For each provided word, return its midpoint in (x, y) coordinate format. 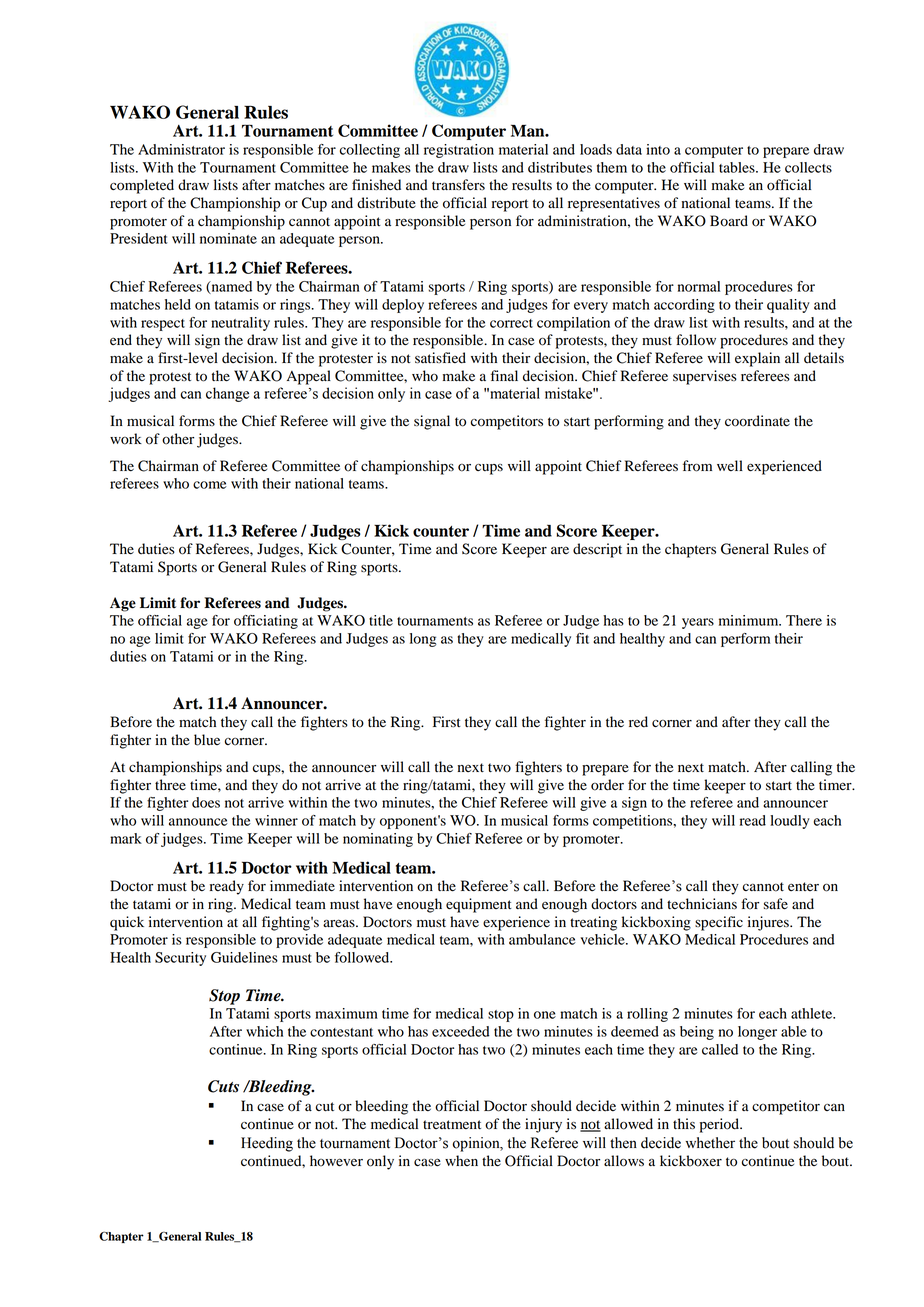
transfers (458, 185)
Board (729, 221)
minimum (750, 620)
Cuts (223, 1086)
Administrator (181, 149)
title (381, 620)
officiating (266, 622)
